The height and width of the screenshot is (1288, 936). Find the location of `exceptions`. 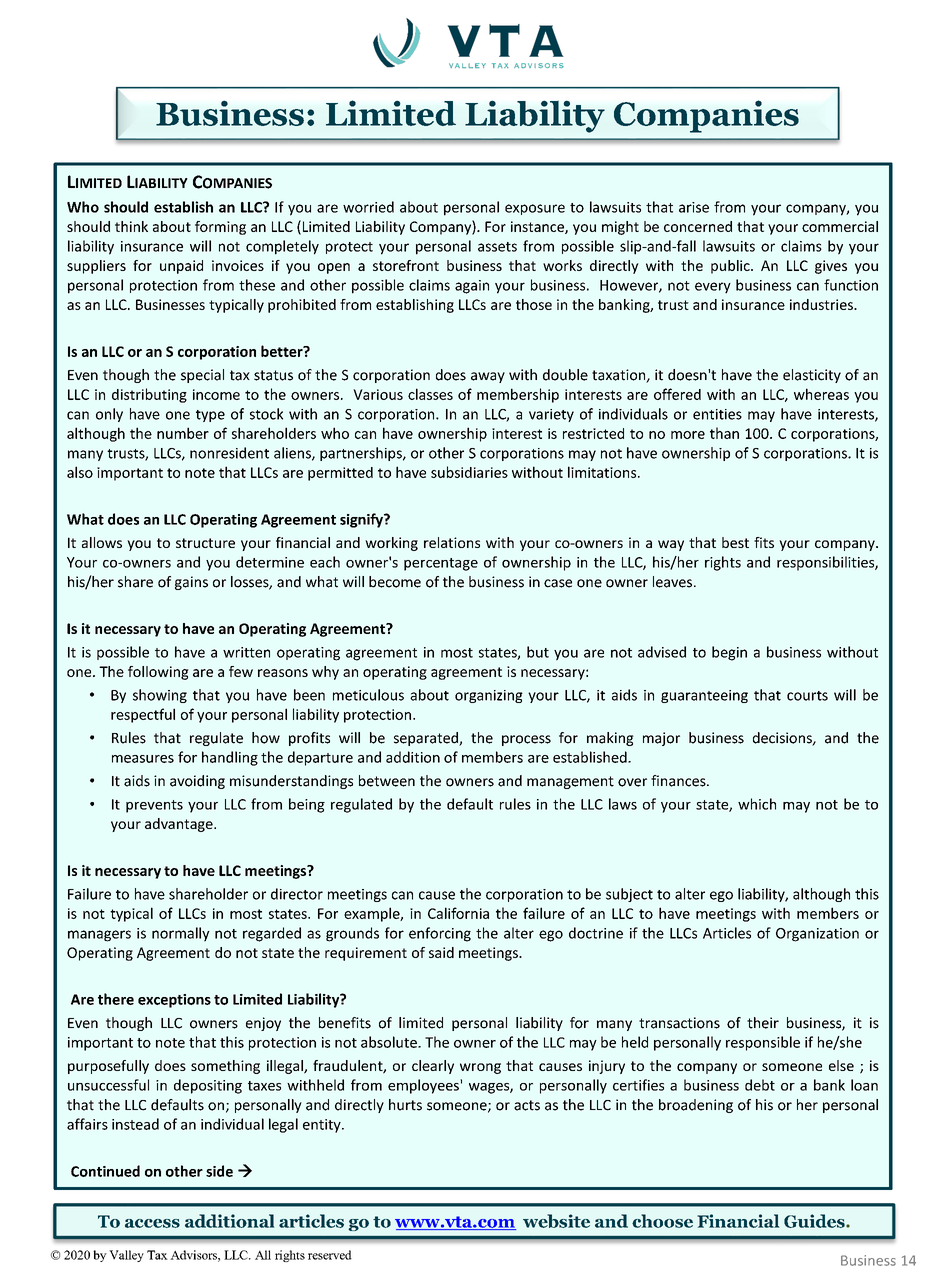

exceptions is located at coordinates (174, 1001).
